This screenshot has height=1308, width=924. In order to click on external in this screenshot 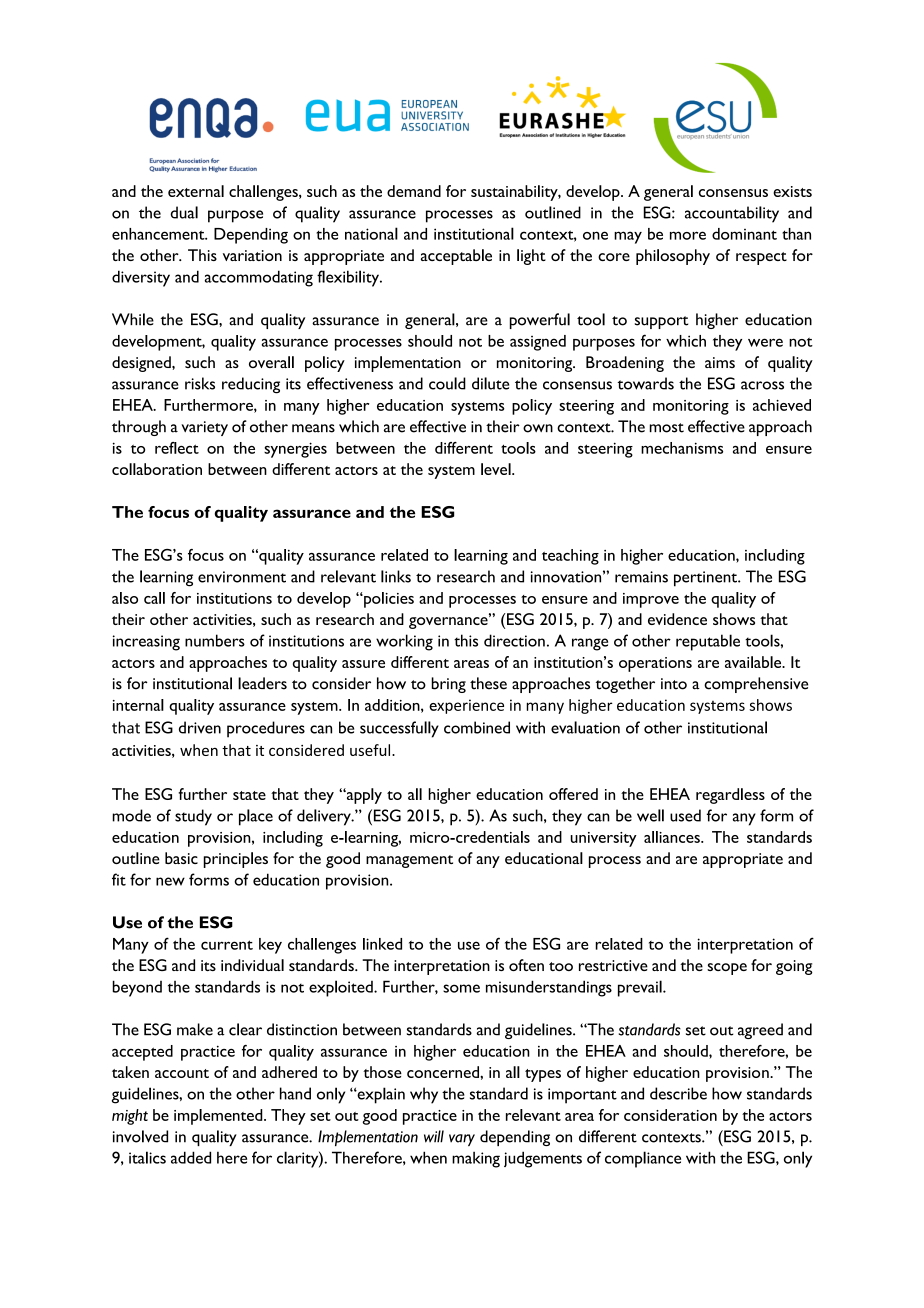, I will do `click(196, 191)`.
